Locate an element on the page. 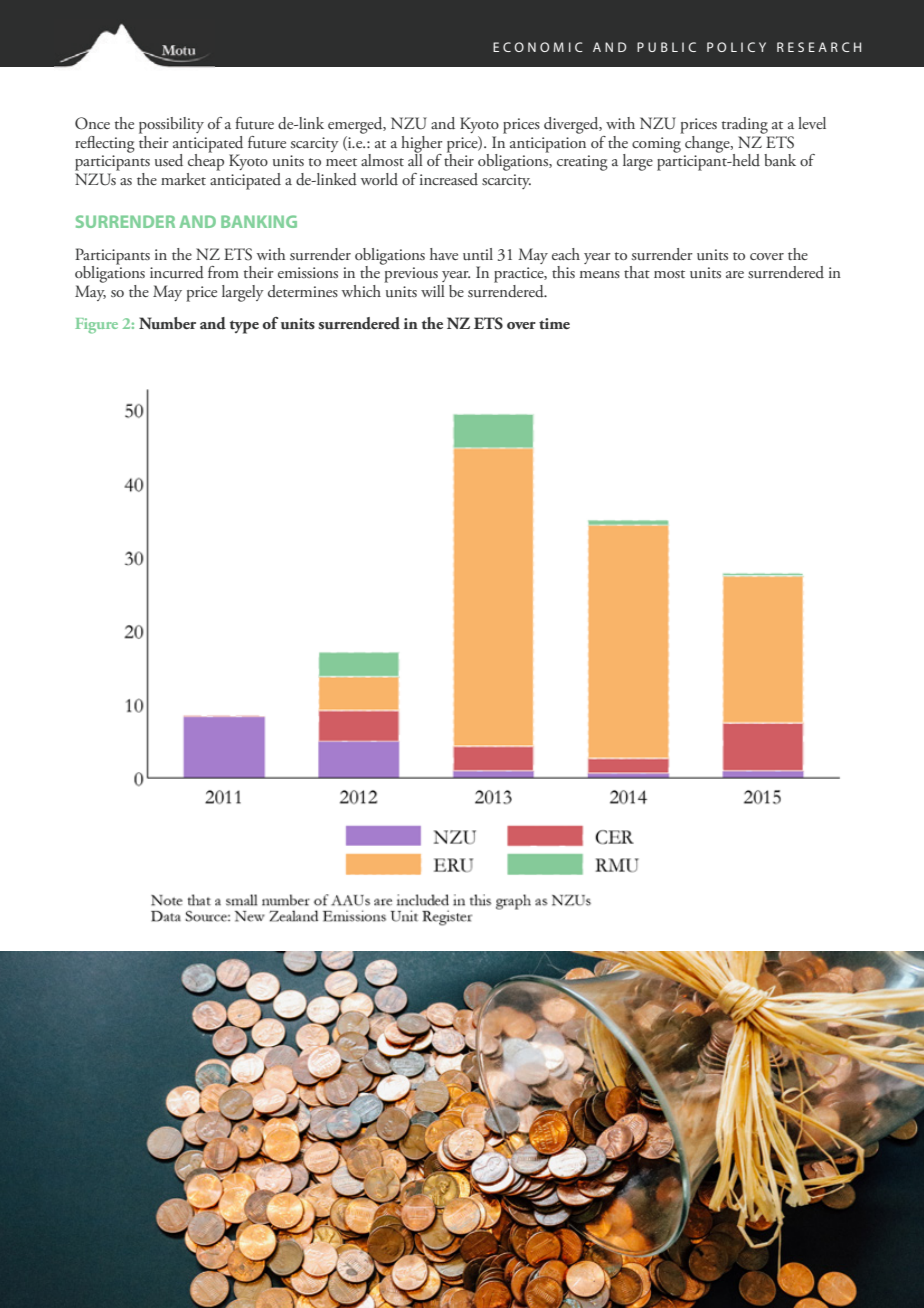 This document has width=924, height=1308. creating is located at coordinates (582, 163).
